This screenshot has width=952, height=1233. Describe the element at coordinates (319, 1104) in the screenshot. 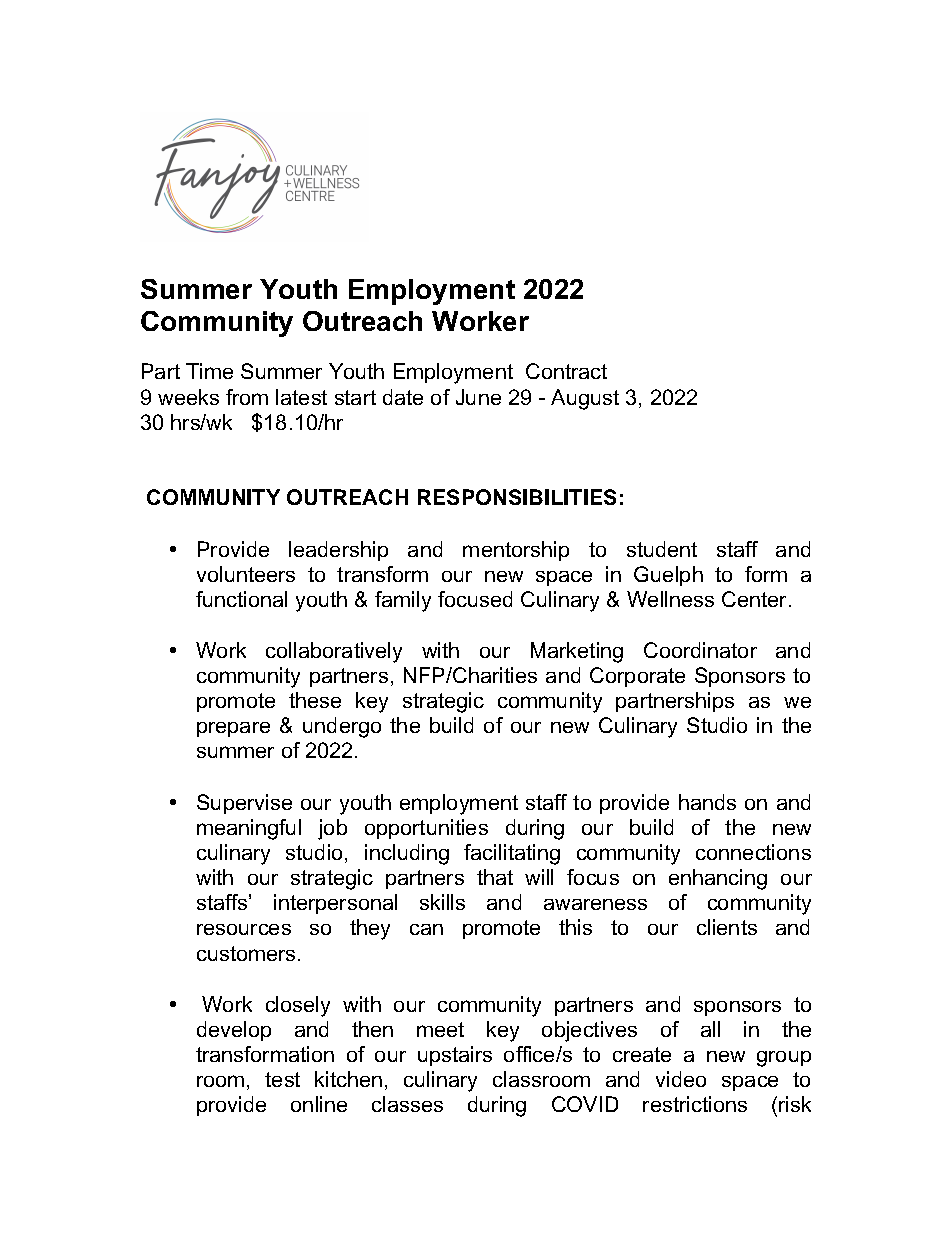

I see `online` at that location.
